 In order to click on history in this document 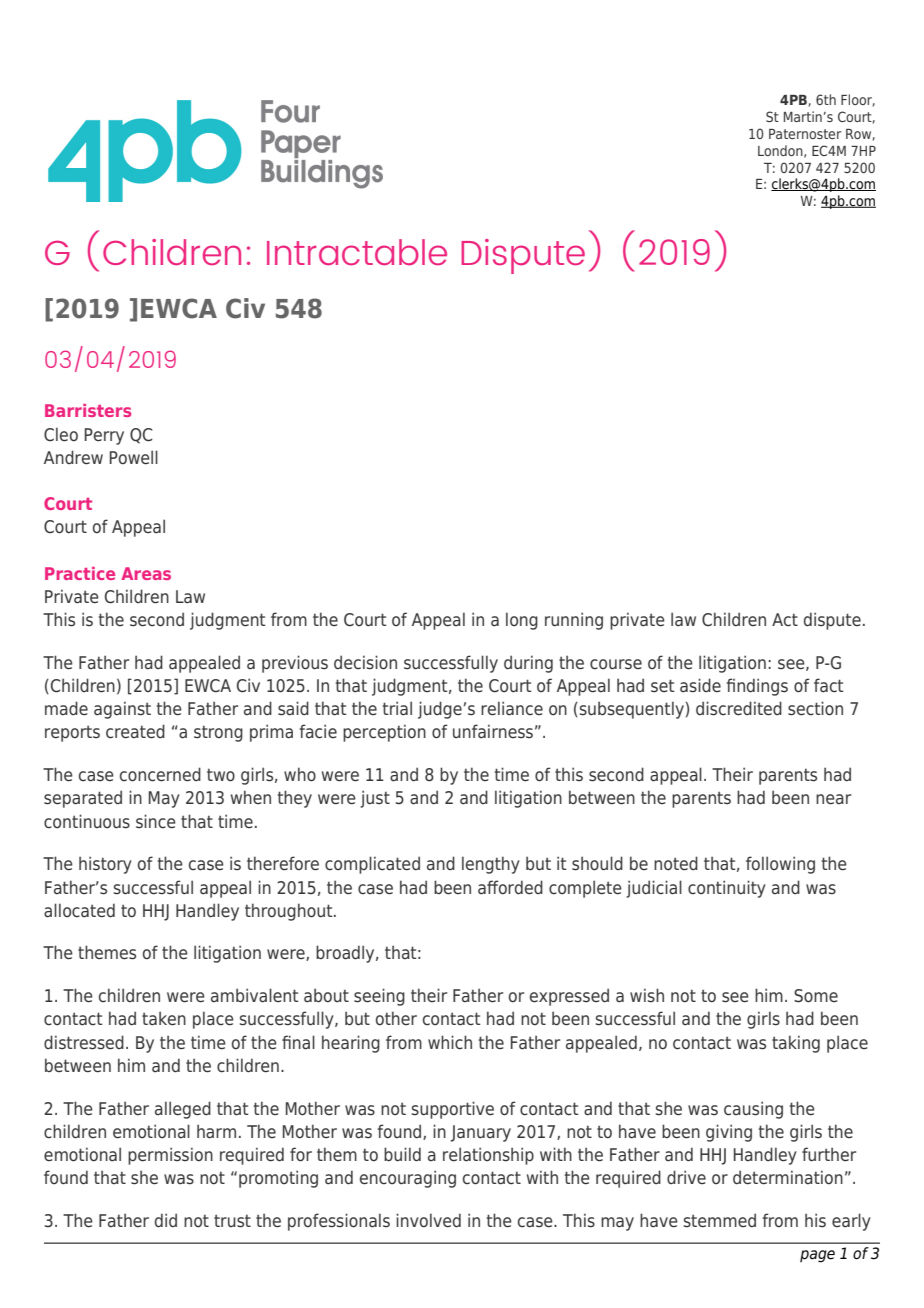, I will do `click(105, 865)`.
